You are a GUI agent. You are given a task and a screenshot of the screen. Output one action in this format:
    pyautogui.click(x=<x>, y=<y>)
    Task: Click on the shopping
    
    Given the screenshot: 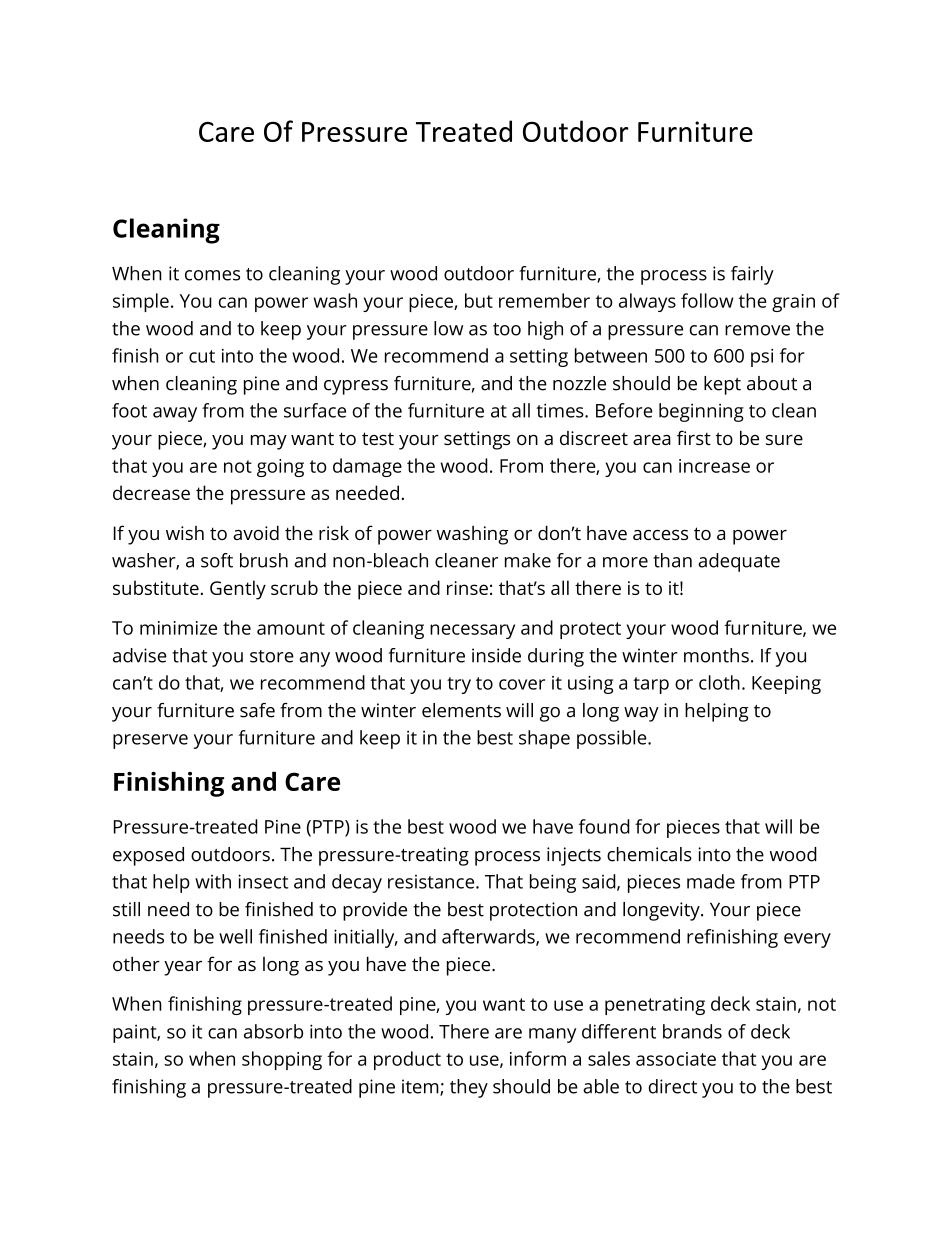 What is the action you would take?
    pyautogui.click(x=282, y=1060)
